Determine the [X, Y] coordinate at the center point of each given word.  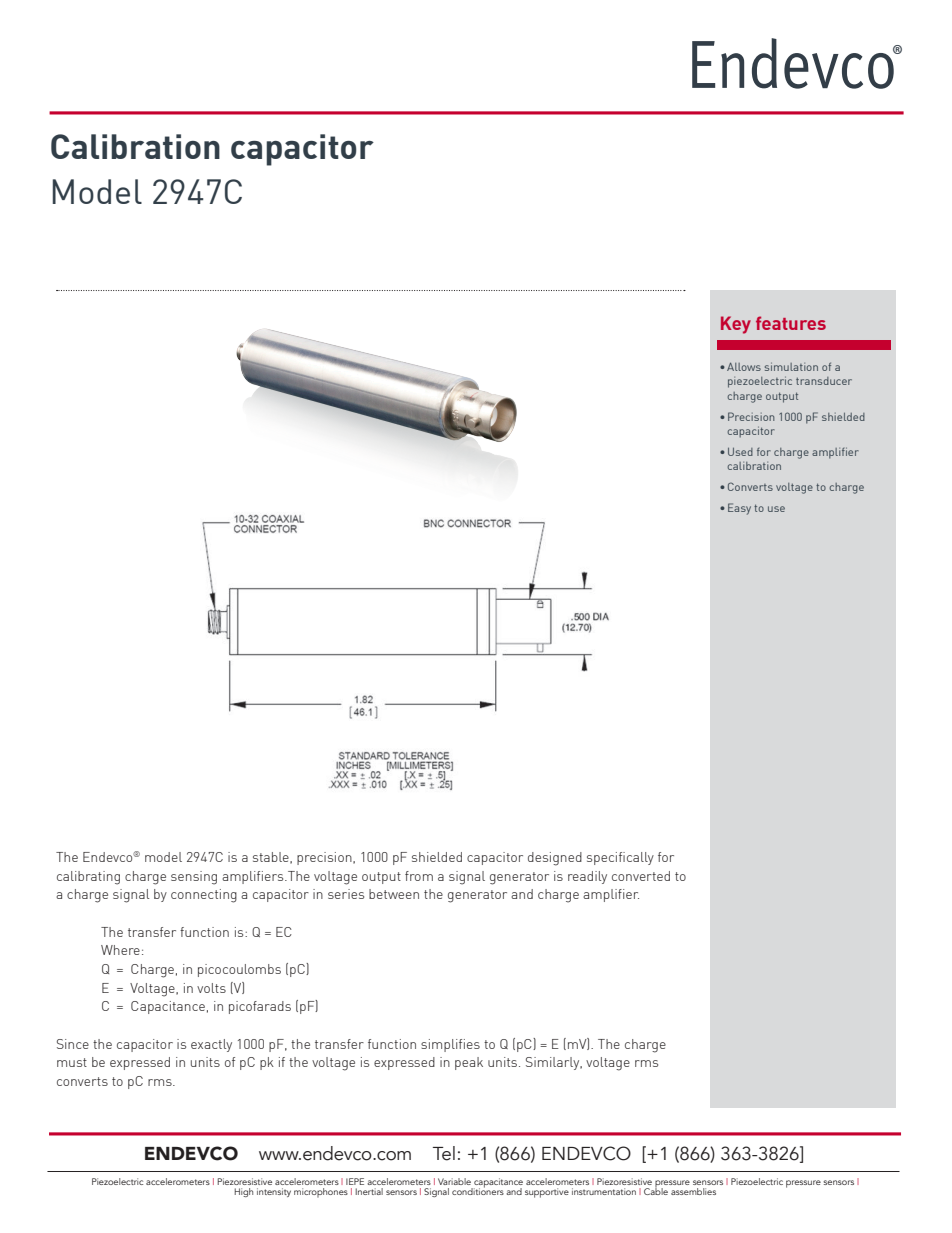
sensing [194, 878]
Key [736, 325]
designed [555, 859]
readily [587, 877]
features [791, 323]
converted [641, 876]
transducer [824, 381]
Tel [444, 1153]
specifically [620, 858]
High [243, 1192]
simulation [791, 366]
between [394, 894]
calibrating [88, 878]
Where [120, 950]
